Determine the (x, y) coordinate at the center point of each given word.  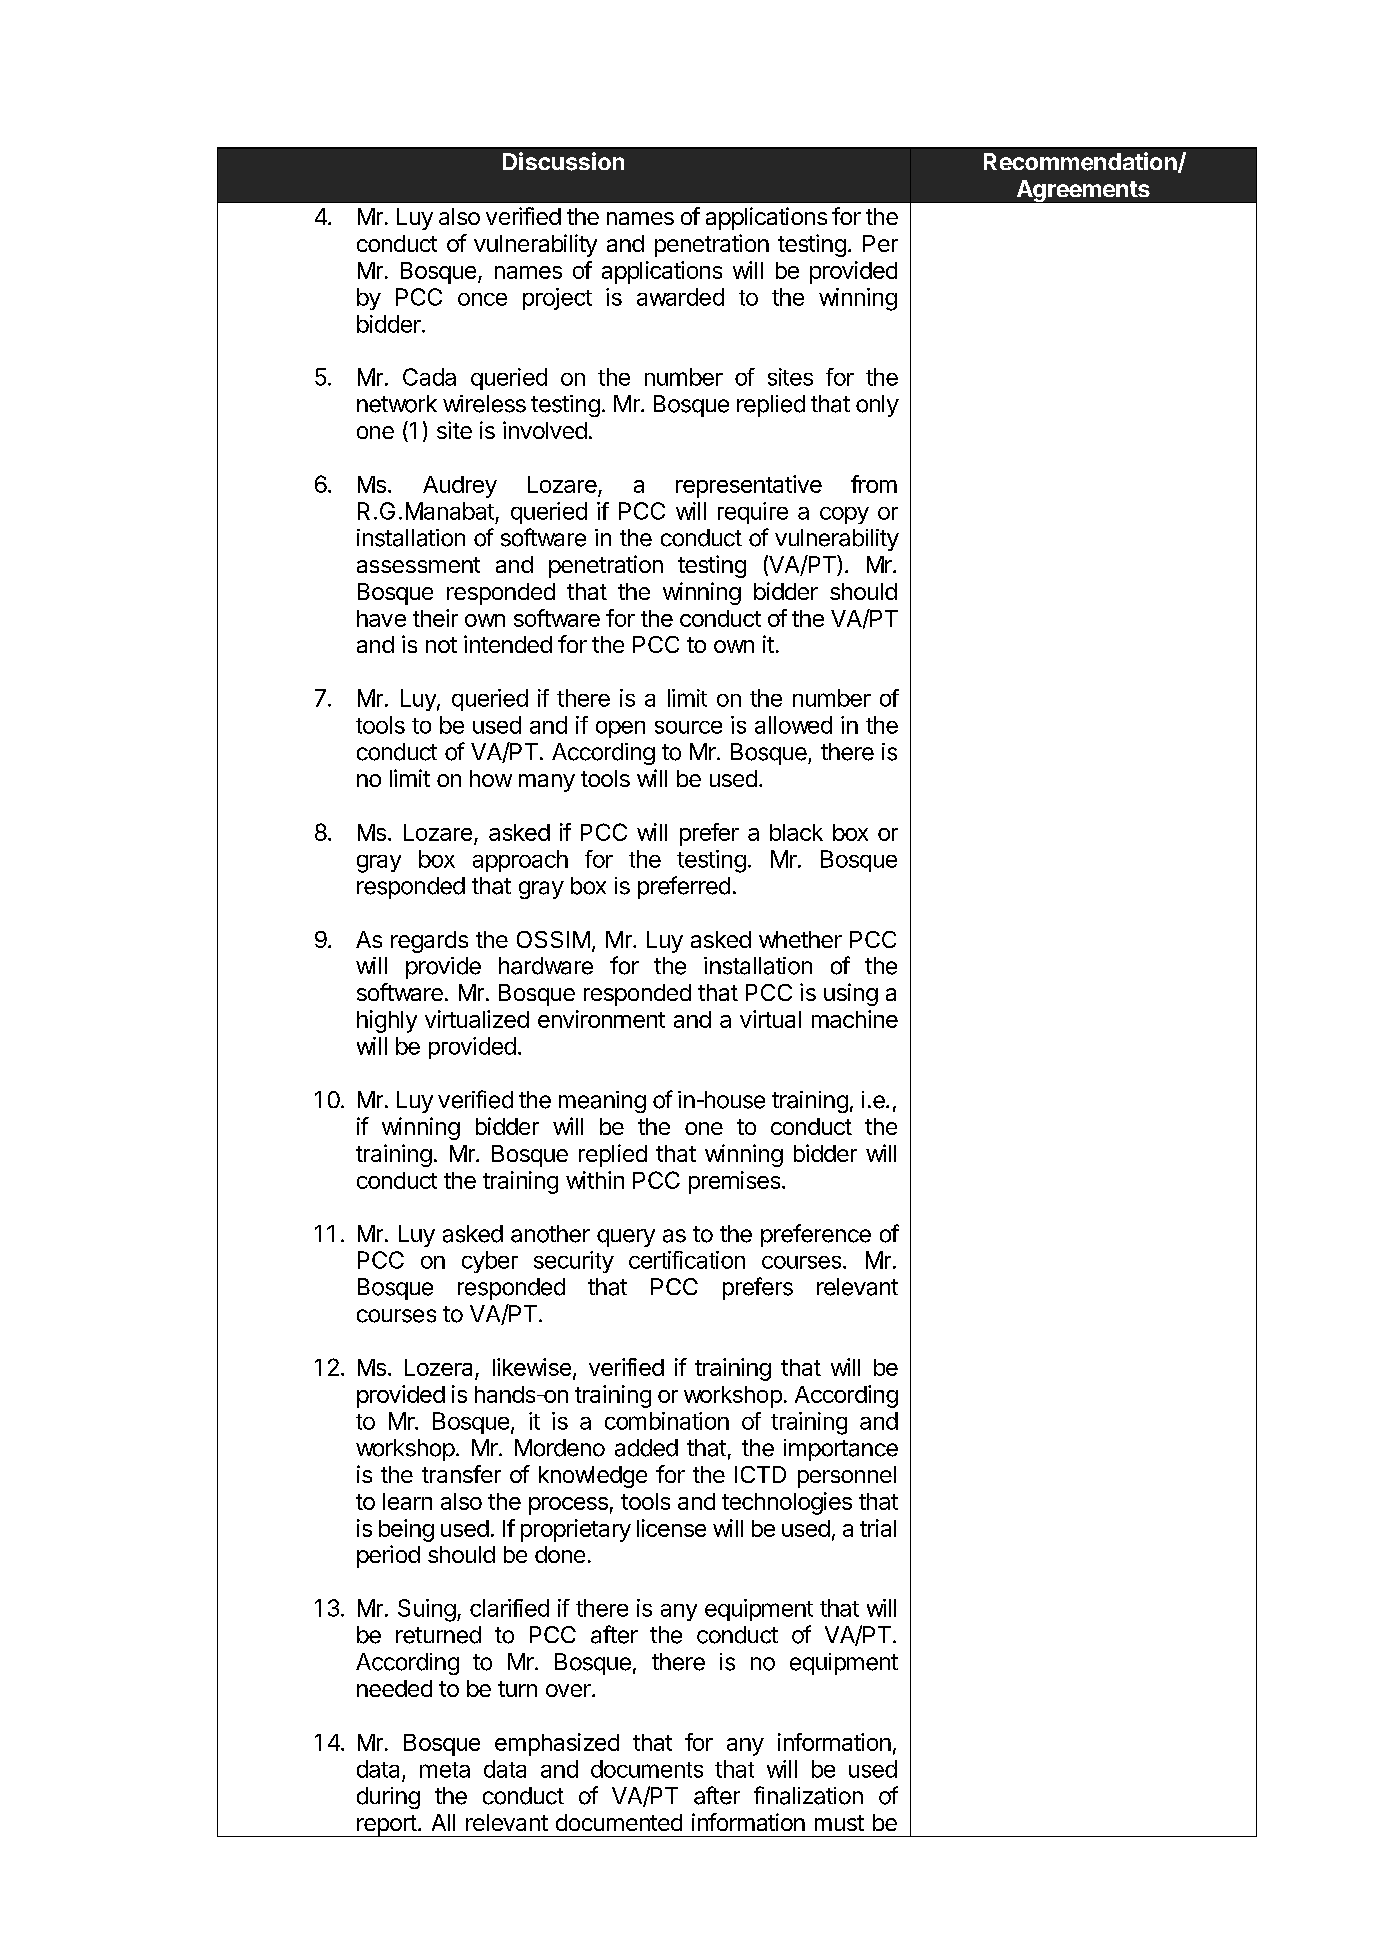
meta (445, 1770)
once (482, 299)
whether (800, 939)
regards (429, 942)
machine (855, 1019)
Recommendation (1081, 162)
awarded (680, 297)
